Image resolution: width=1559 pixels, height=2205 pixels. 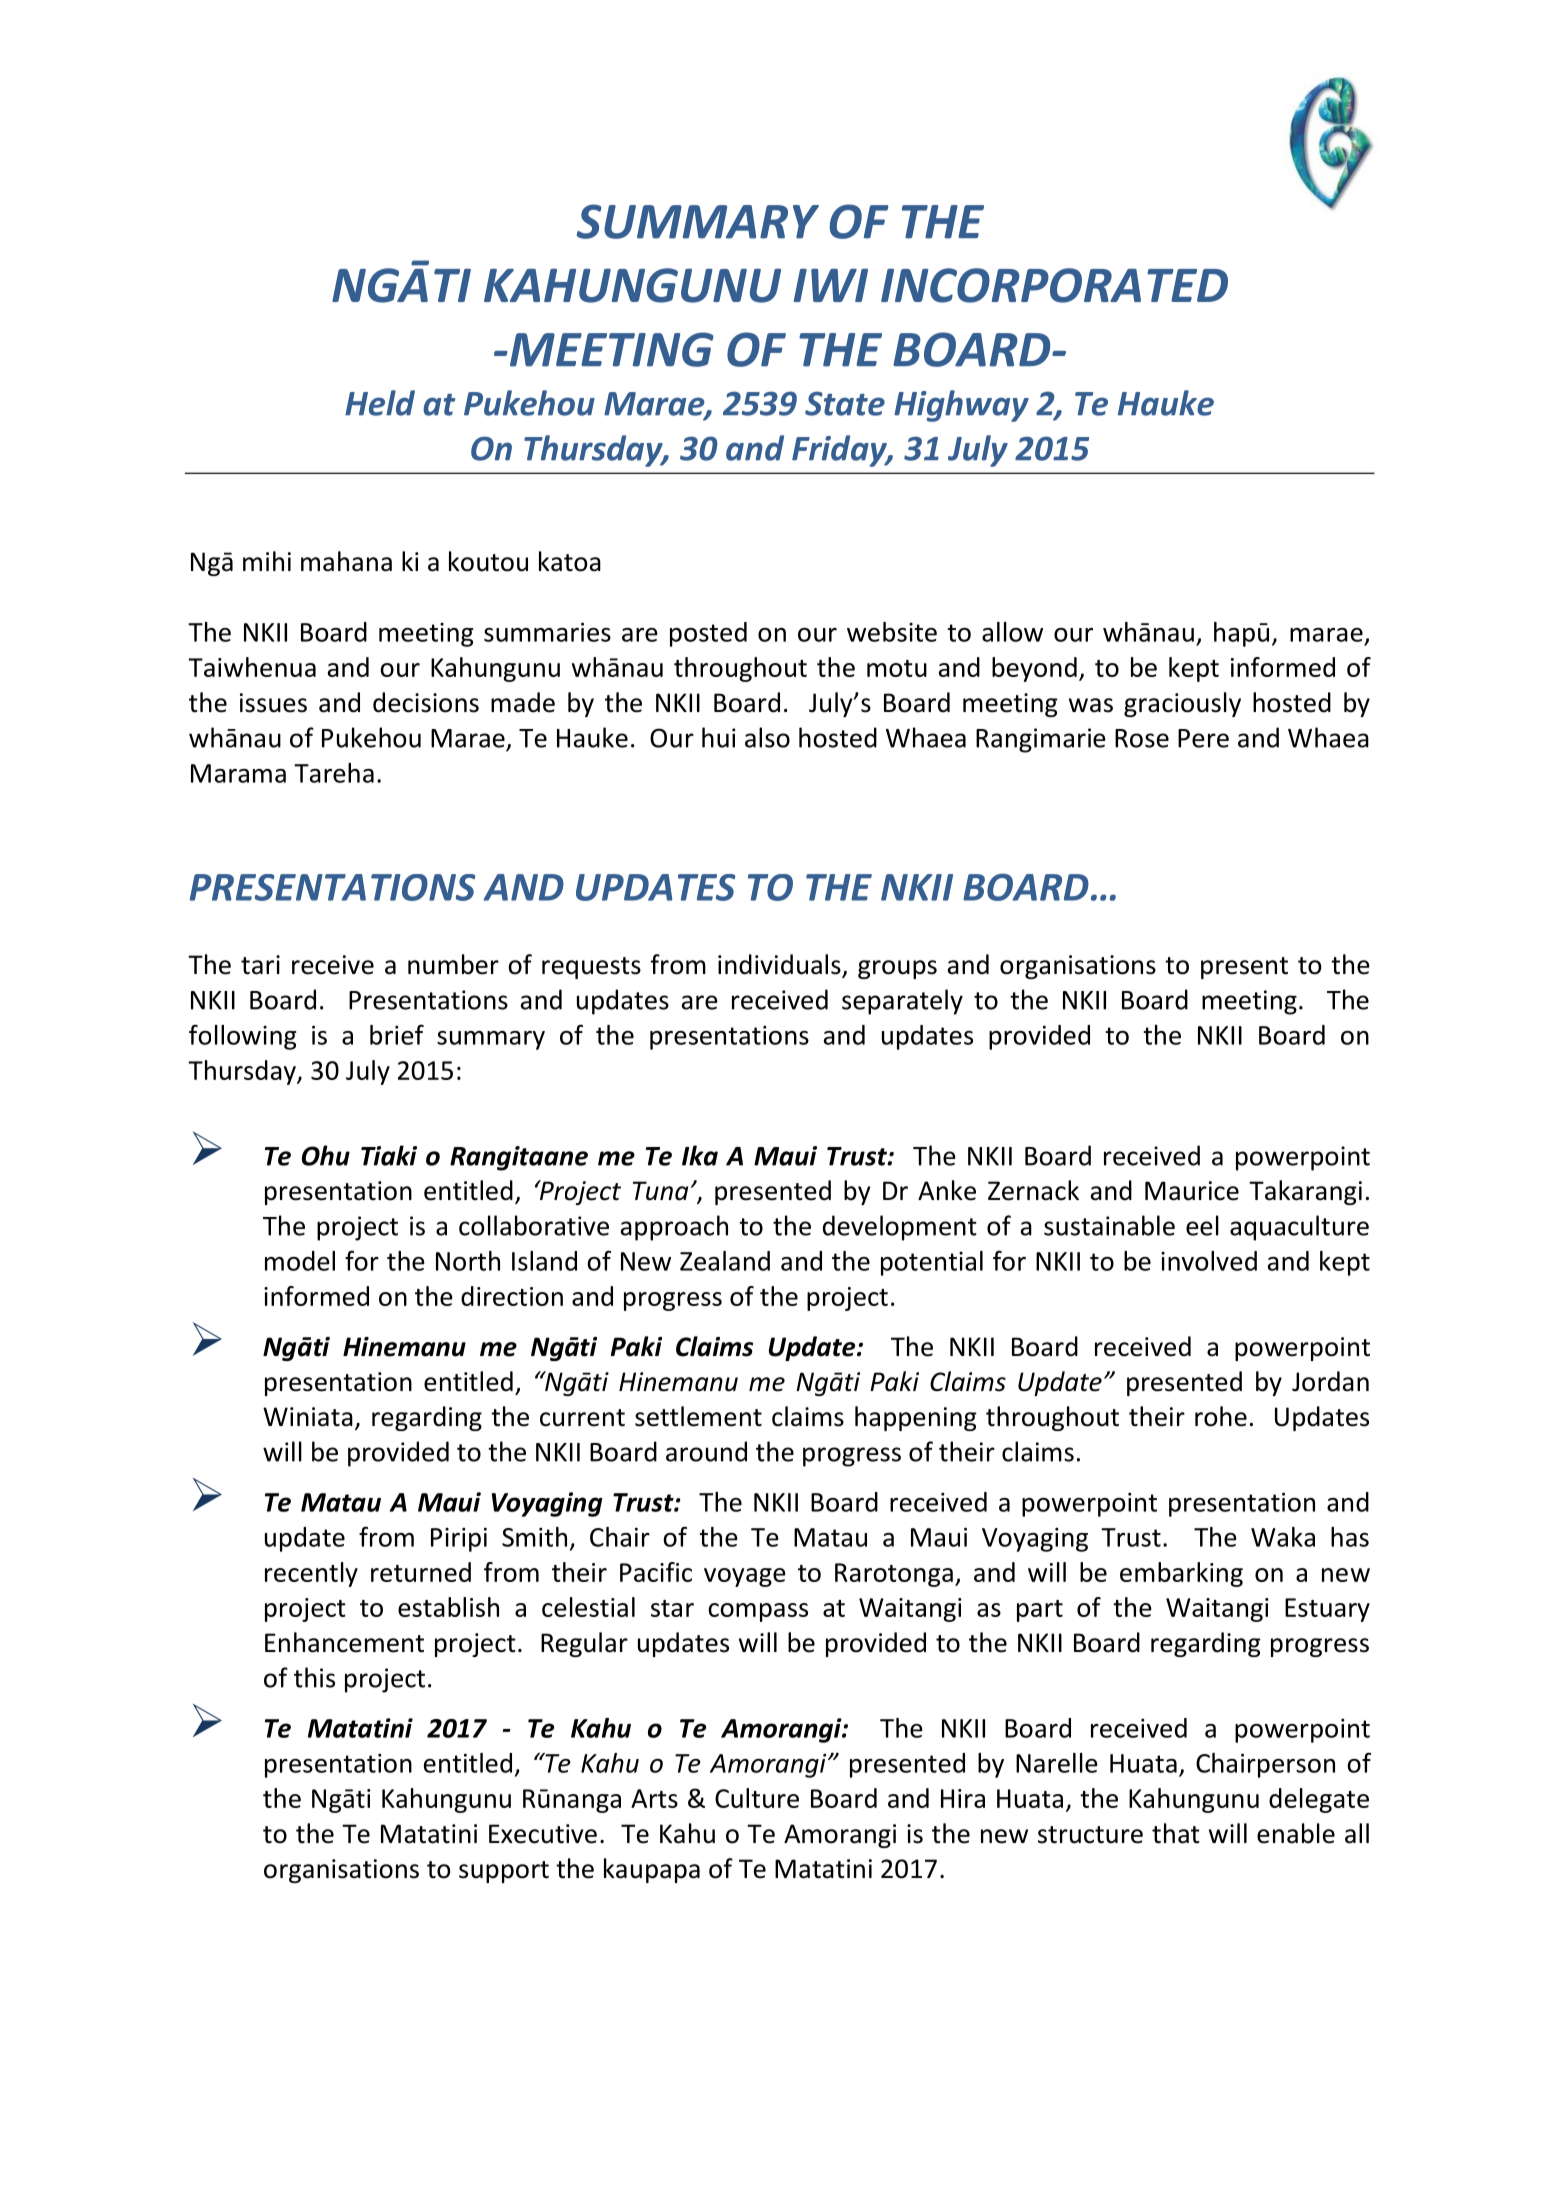 I want to click on voyage, so click(x=745, y=1577).
